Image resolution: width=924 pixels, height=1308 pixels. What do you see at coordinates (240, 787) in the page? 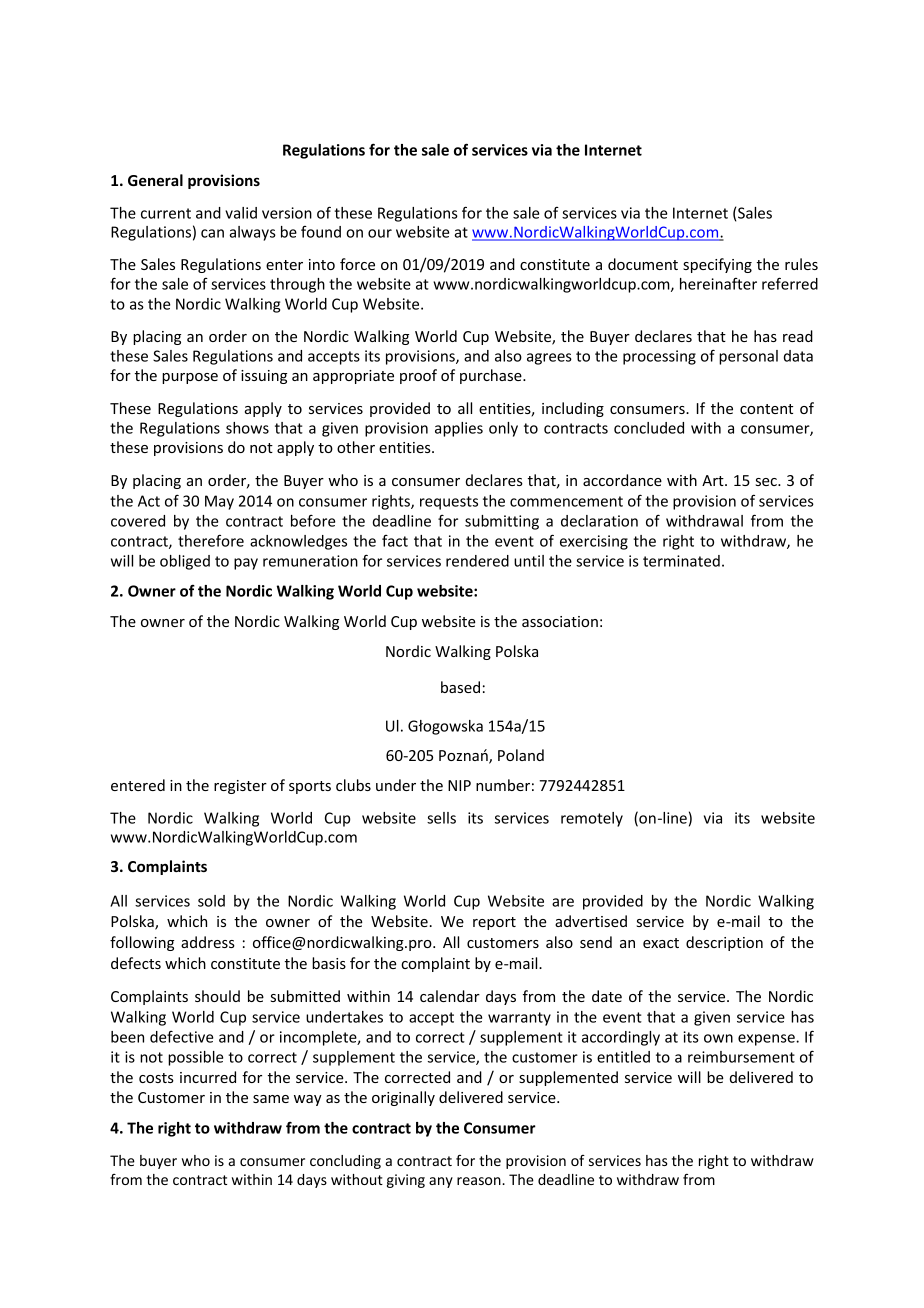
I see `register` at bounding box center [240, 787].
